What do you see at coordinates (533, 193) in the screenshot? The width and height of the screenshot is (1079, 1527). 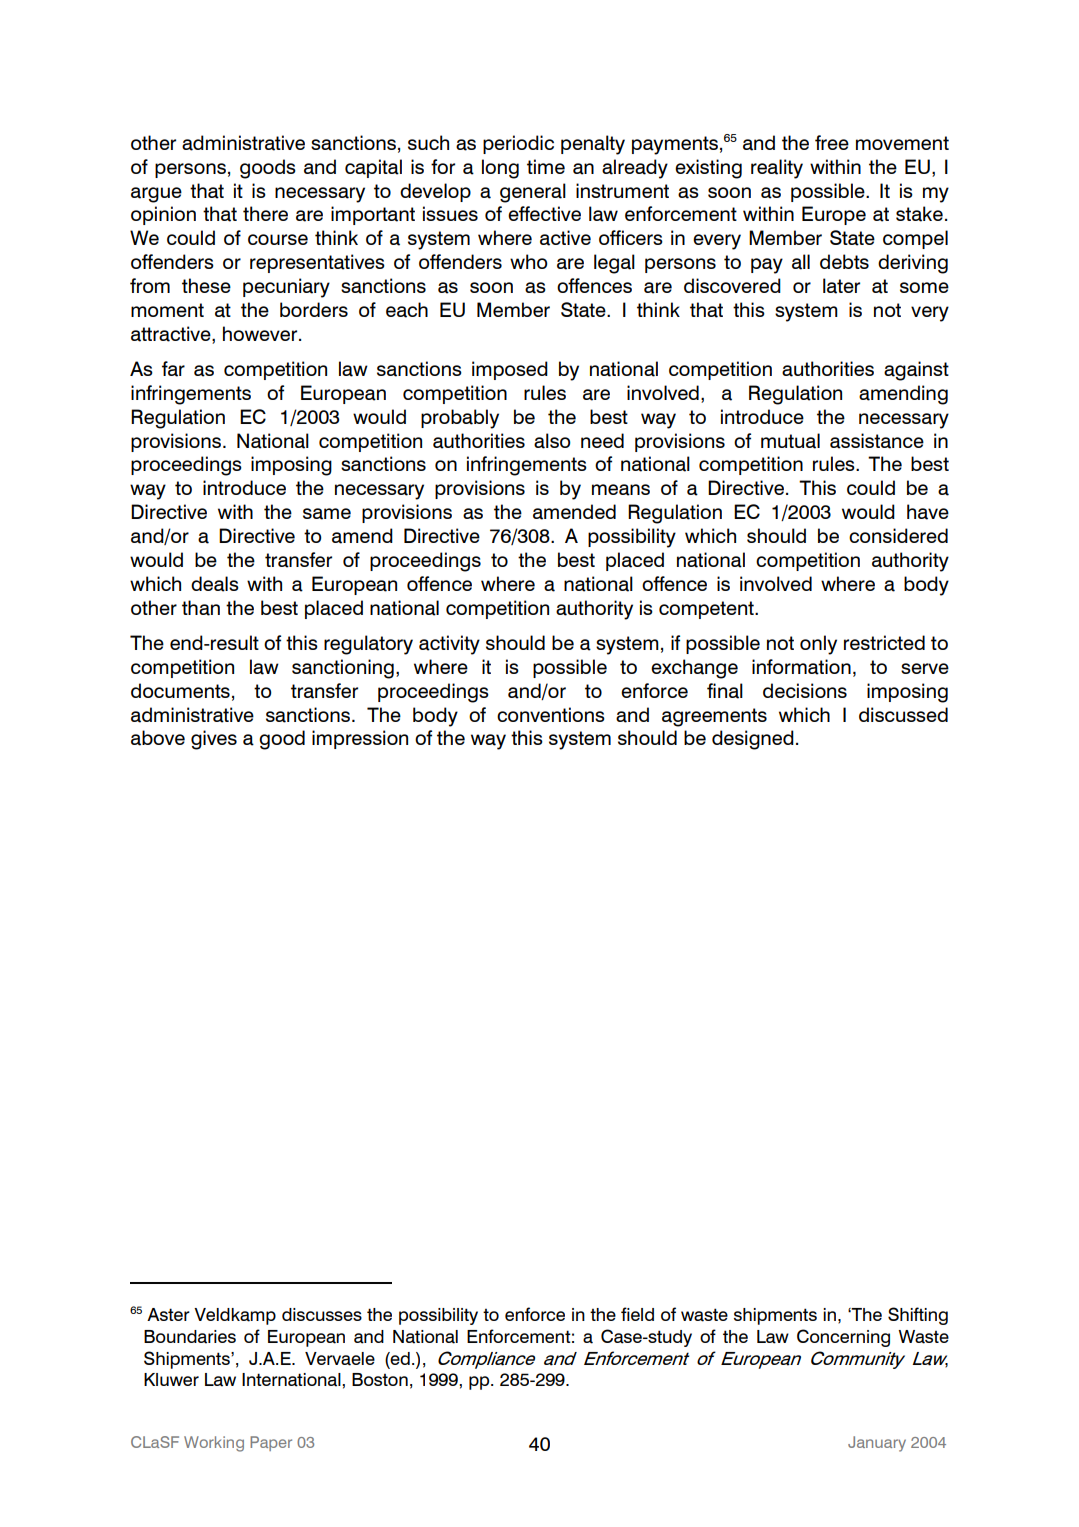 I see `general` at bounding box center [533, 193].
